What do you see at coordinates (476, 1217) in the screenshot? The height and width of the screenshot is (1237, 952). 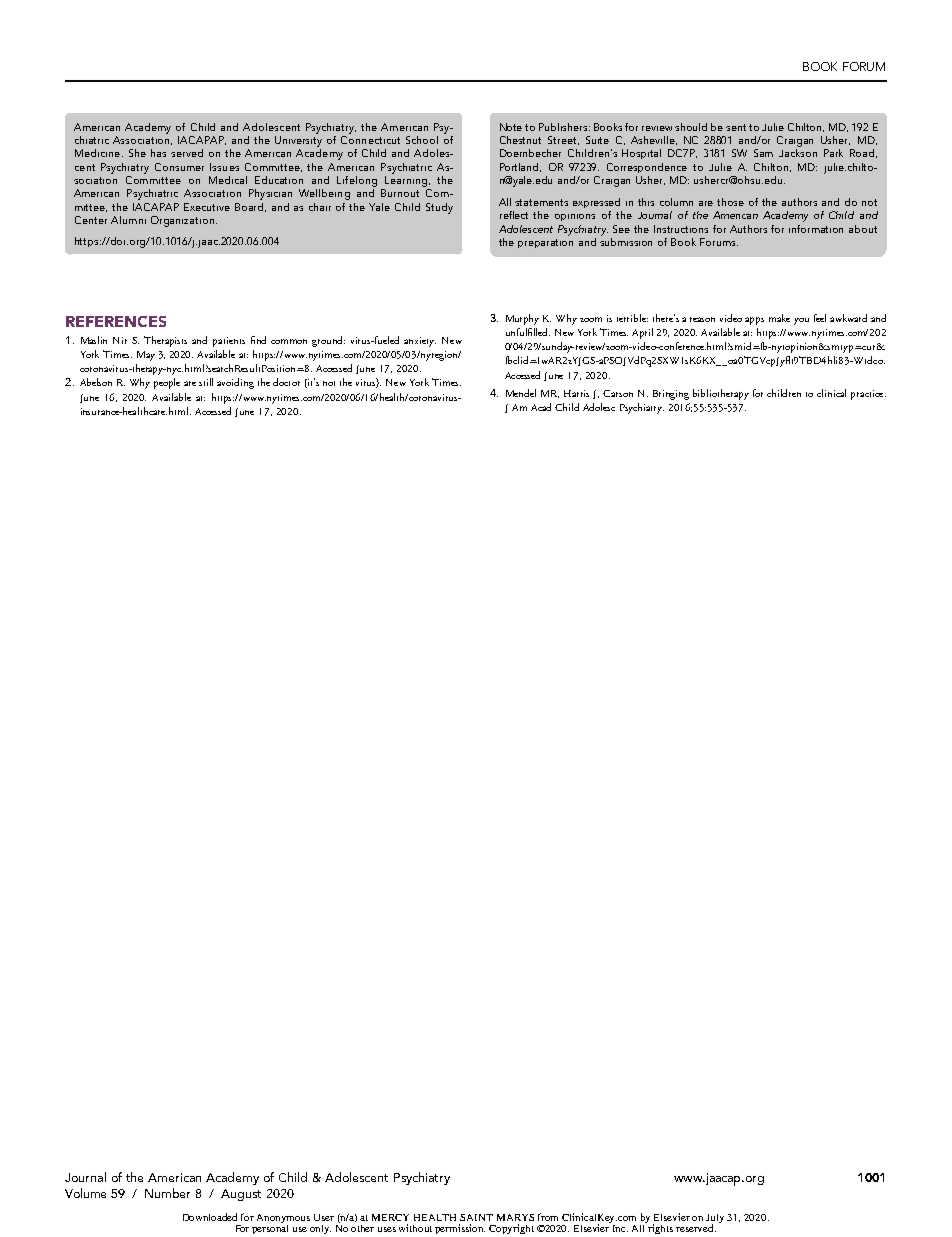 I see `SAINT` at bounding box center [476, 1217].
